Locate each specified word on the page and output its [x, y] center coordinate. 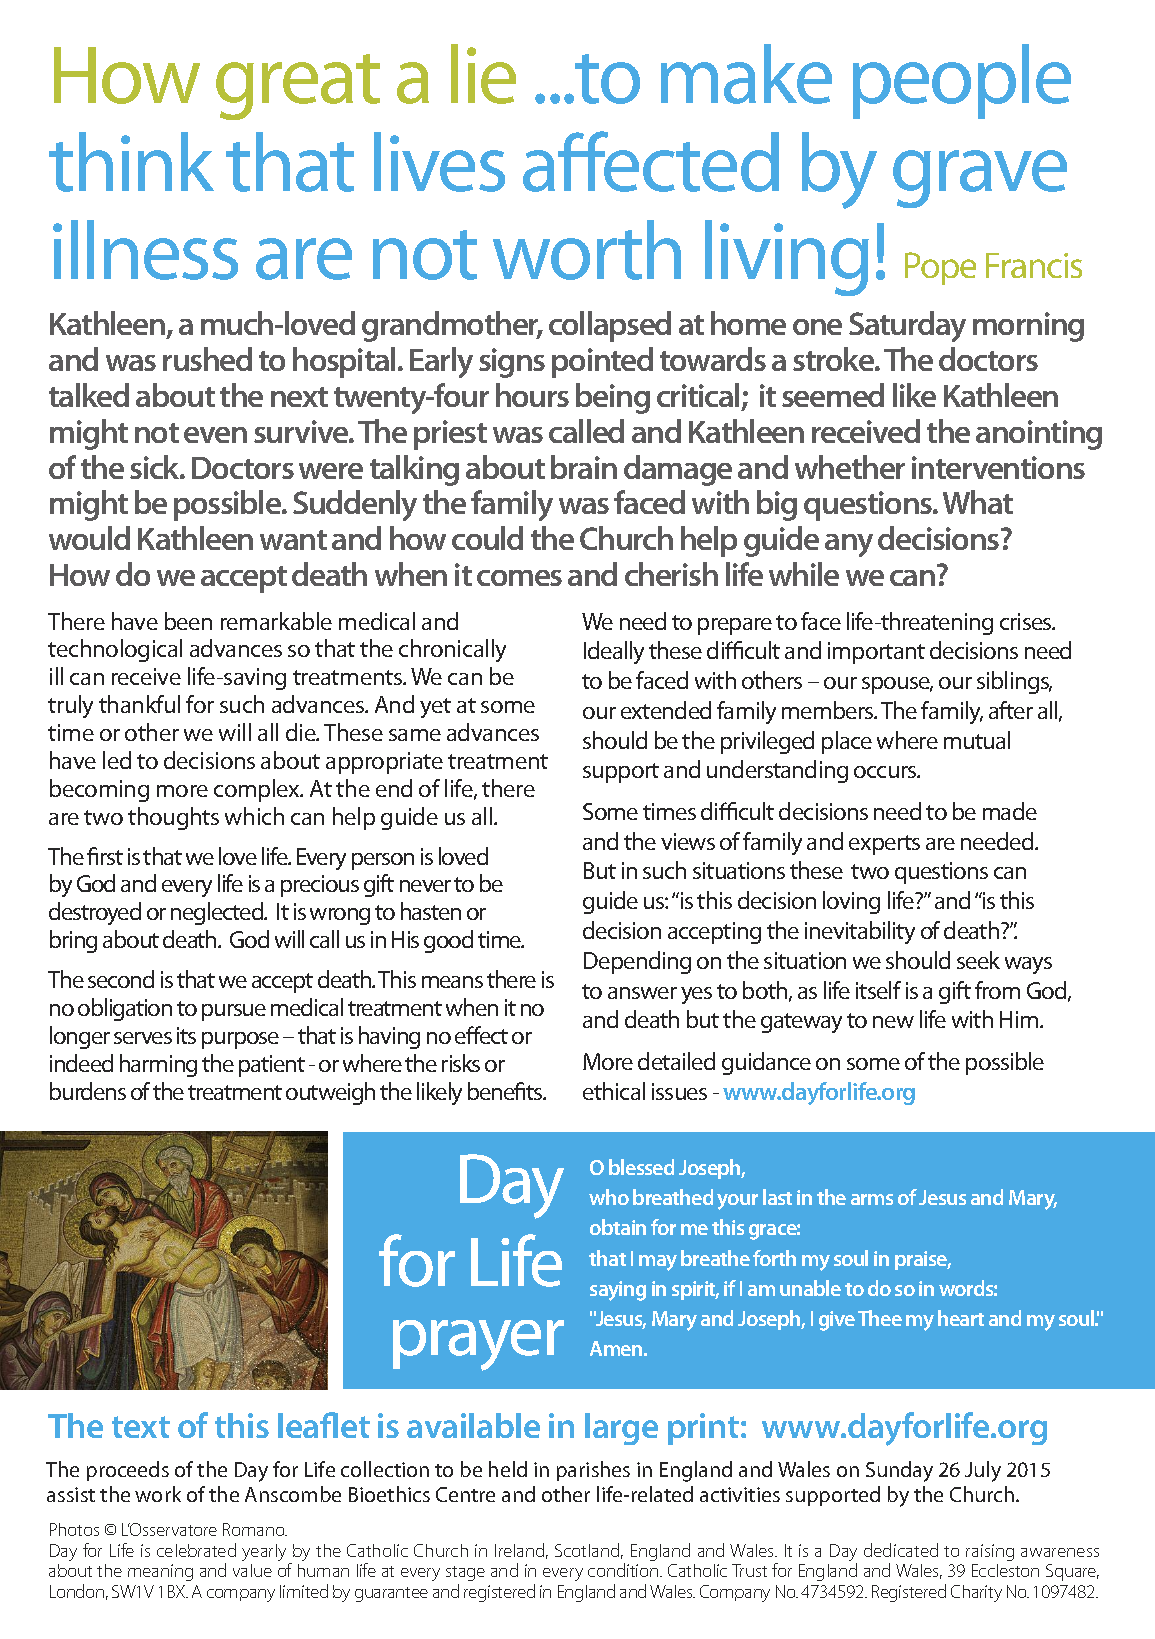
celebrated [196, 1550]
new [893, 1022]
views [688, 841]
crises [1027, 621]
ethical [614, 1091]
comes [519, 578]
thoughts [173, 818]
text [141, 1427]
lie [483, 74]
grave [980, 179]
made [1010, 811]
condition [624, 1570]
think [131, 162]
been [188, 621]
